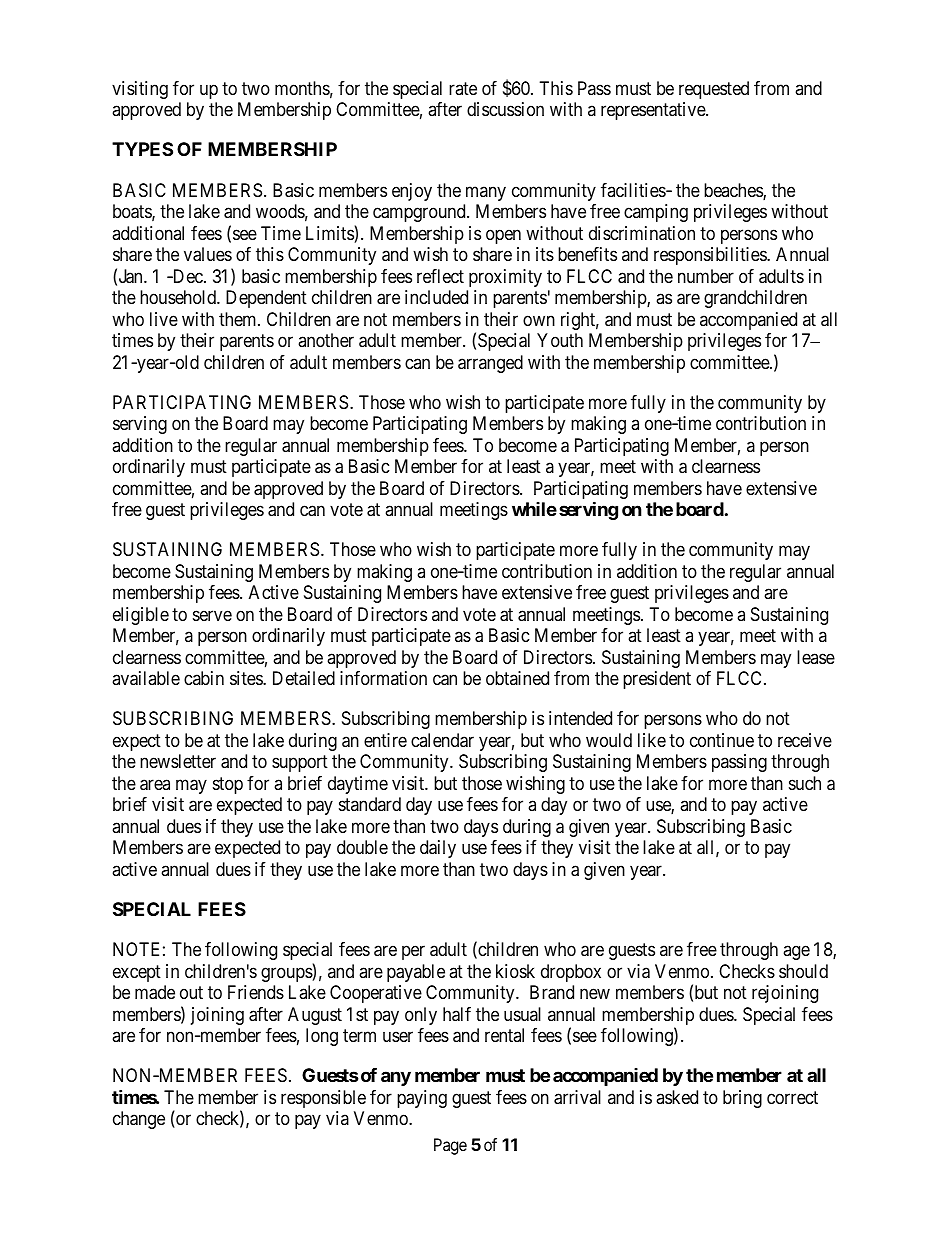  What do you see at coordinates (450, 1146) in the page?
I see `Page` at bounding box center [450, 1146].
